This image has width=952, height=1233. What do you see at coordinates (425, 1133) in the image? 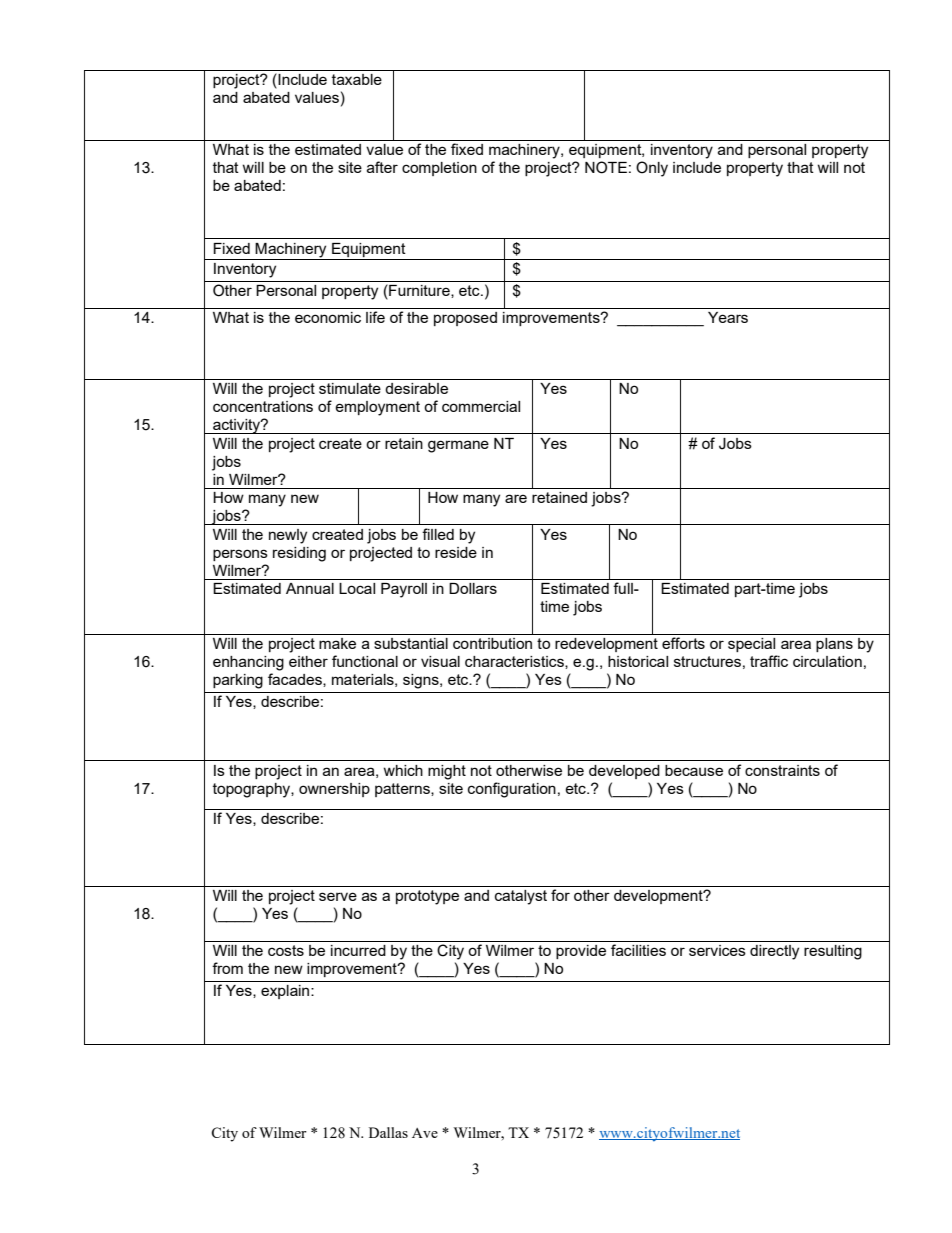
I see `Ave` at bounding box center [425, 1133].
